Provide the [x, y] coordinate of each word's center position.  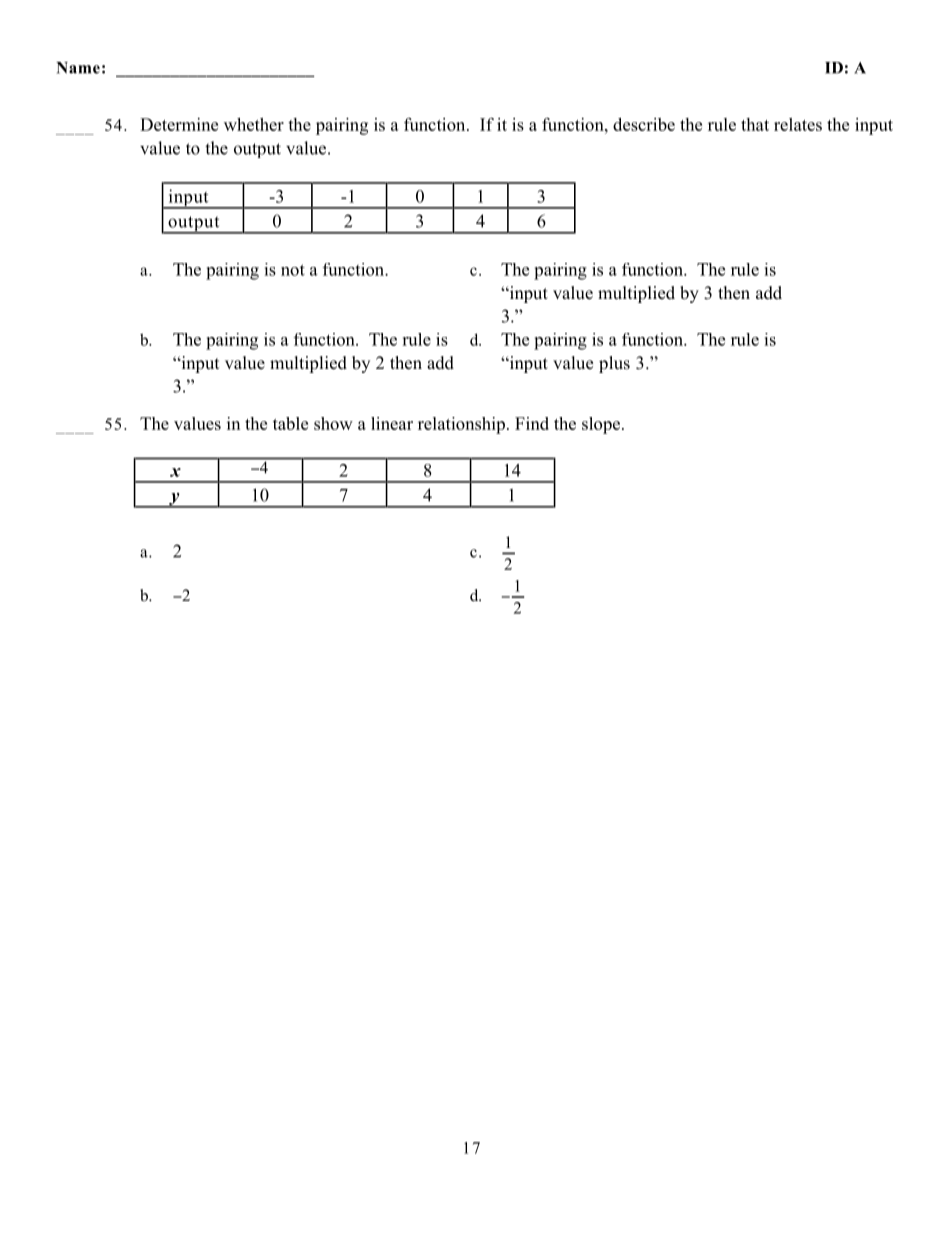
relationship [461, 425]
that [755, 124]
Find [532, 423]
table [290, 423]
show [333, 423]
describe [644, 124]
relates [798, 124]
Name [78, 68]
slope [601, 425]
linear [392, 423]
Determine [179, 124]
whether [254, 124]
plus [614, 364]
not [293, 270]
